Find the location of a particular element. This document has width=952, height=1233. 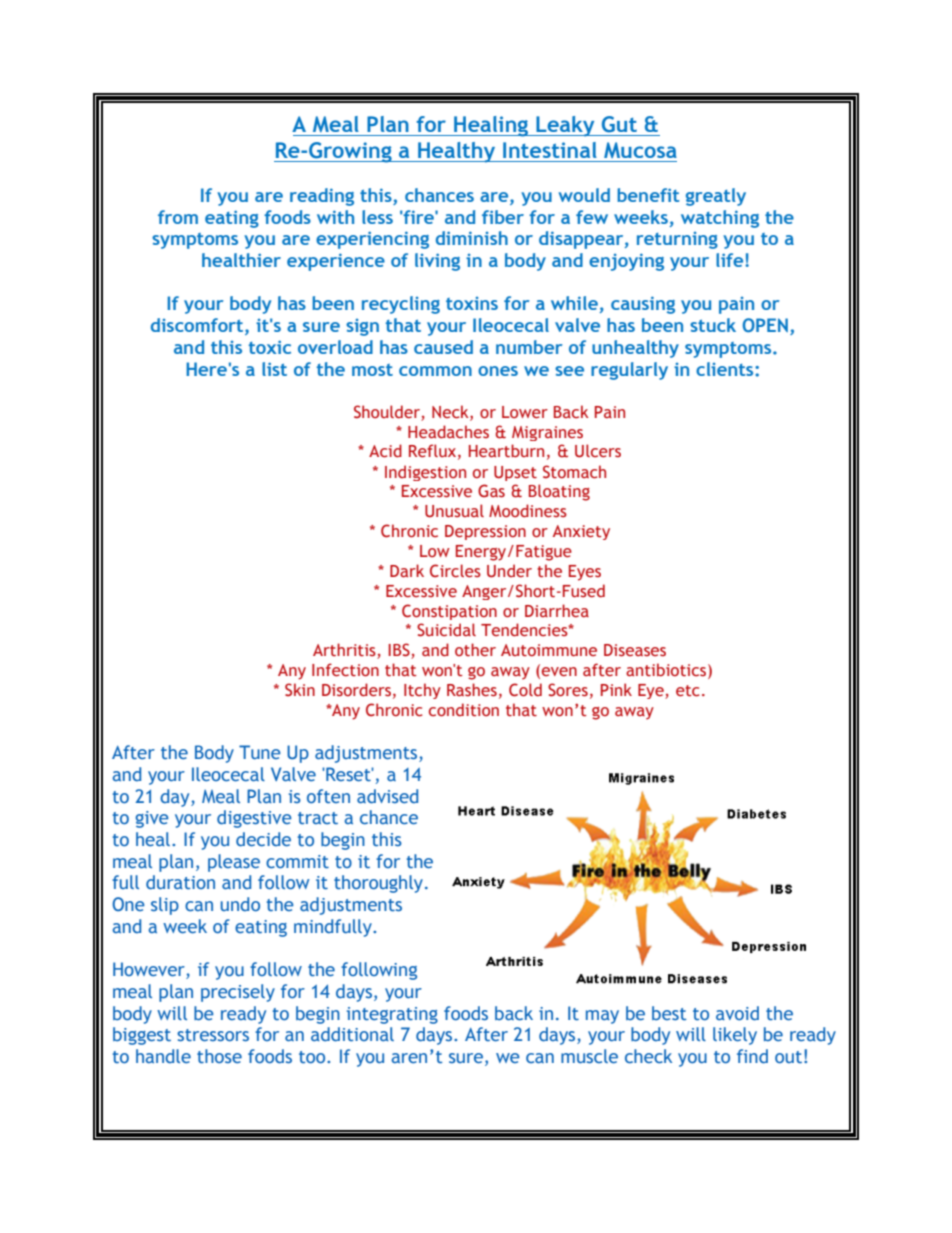

Circles is located at coordinates (455, 571).
